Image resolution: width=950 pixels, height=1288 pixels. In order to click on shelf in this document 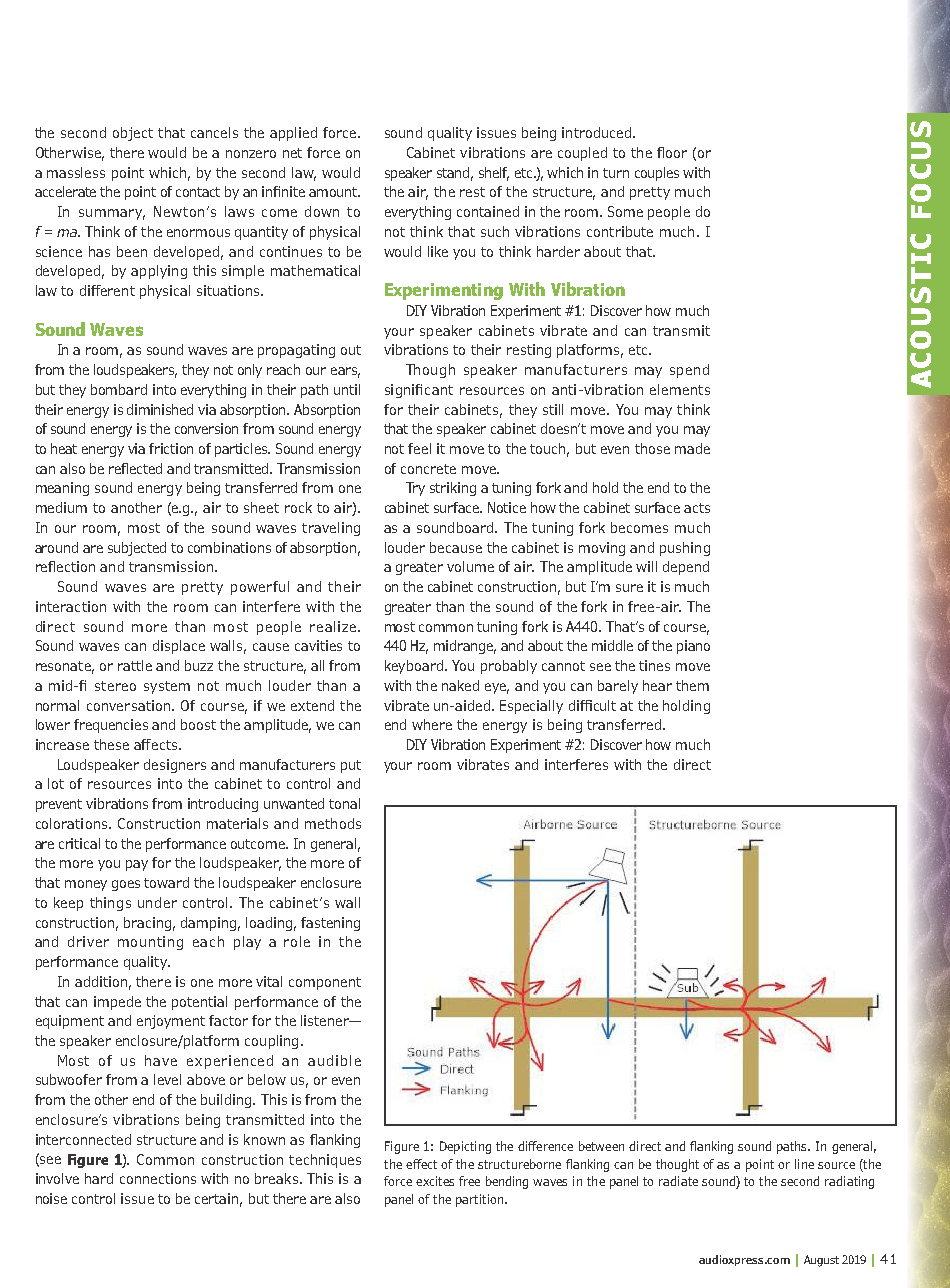, I will do `click(494, 173)`.
